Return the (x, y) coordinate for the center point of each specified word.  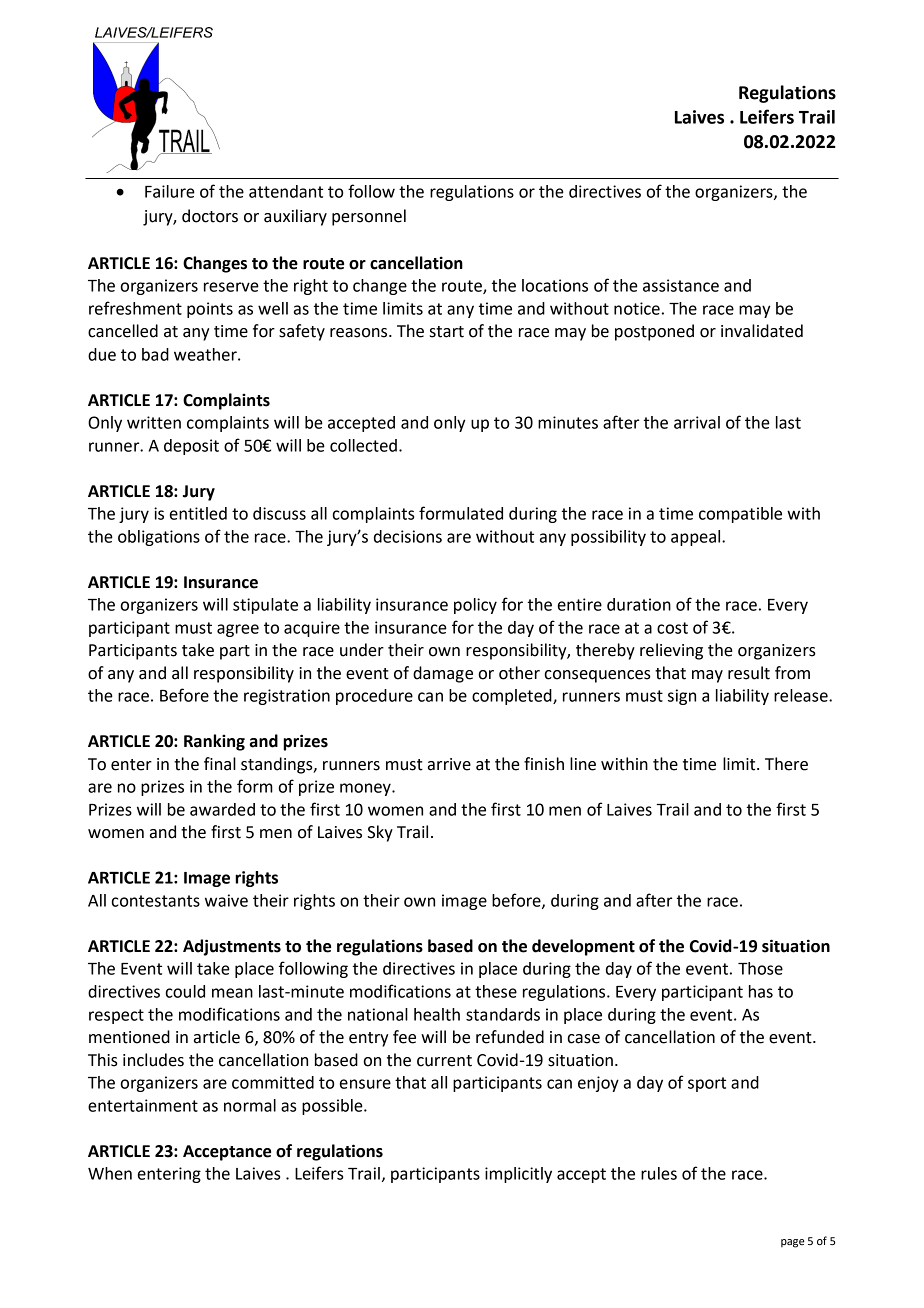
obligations (159, 538)
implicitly (518, 1175)
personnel (369, 217)
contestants (155, 901)
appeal (697, 538)
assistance (681, 285)
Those (760, 968)
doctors (210, 216)
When (110, 1173)
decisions (408, 536)
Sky (380, 833)
